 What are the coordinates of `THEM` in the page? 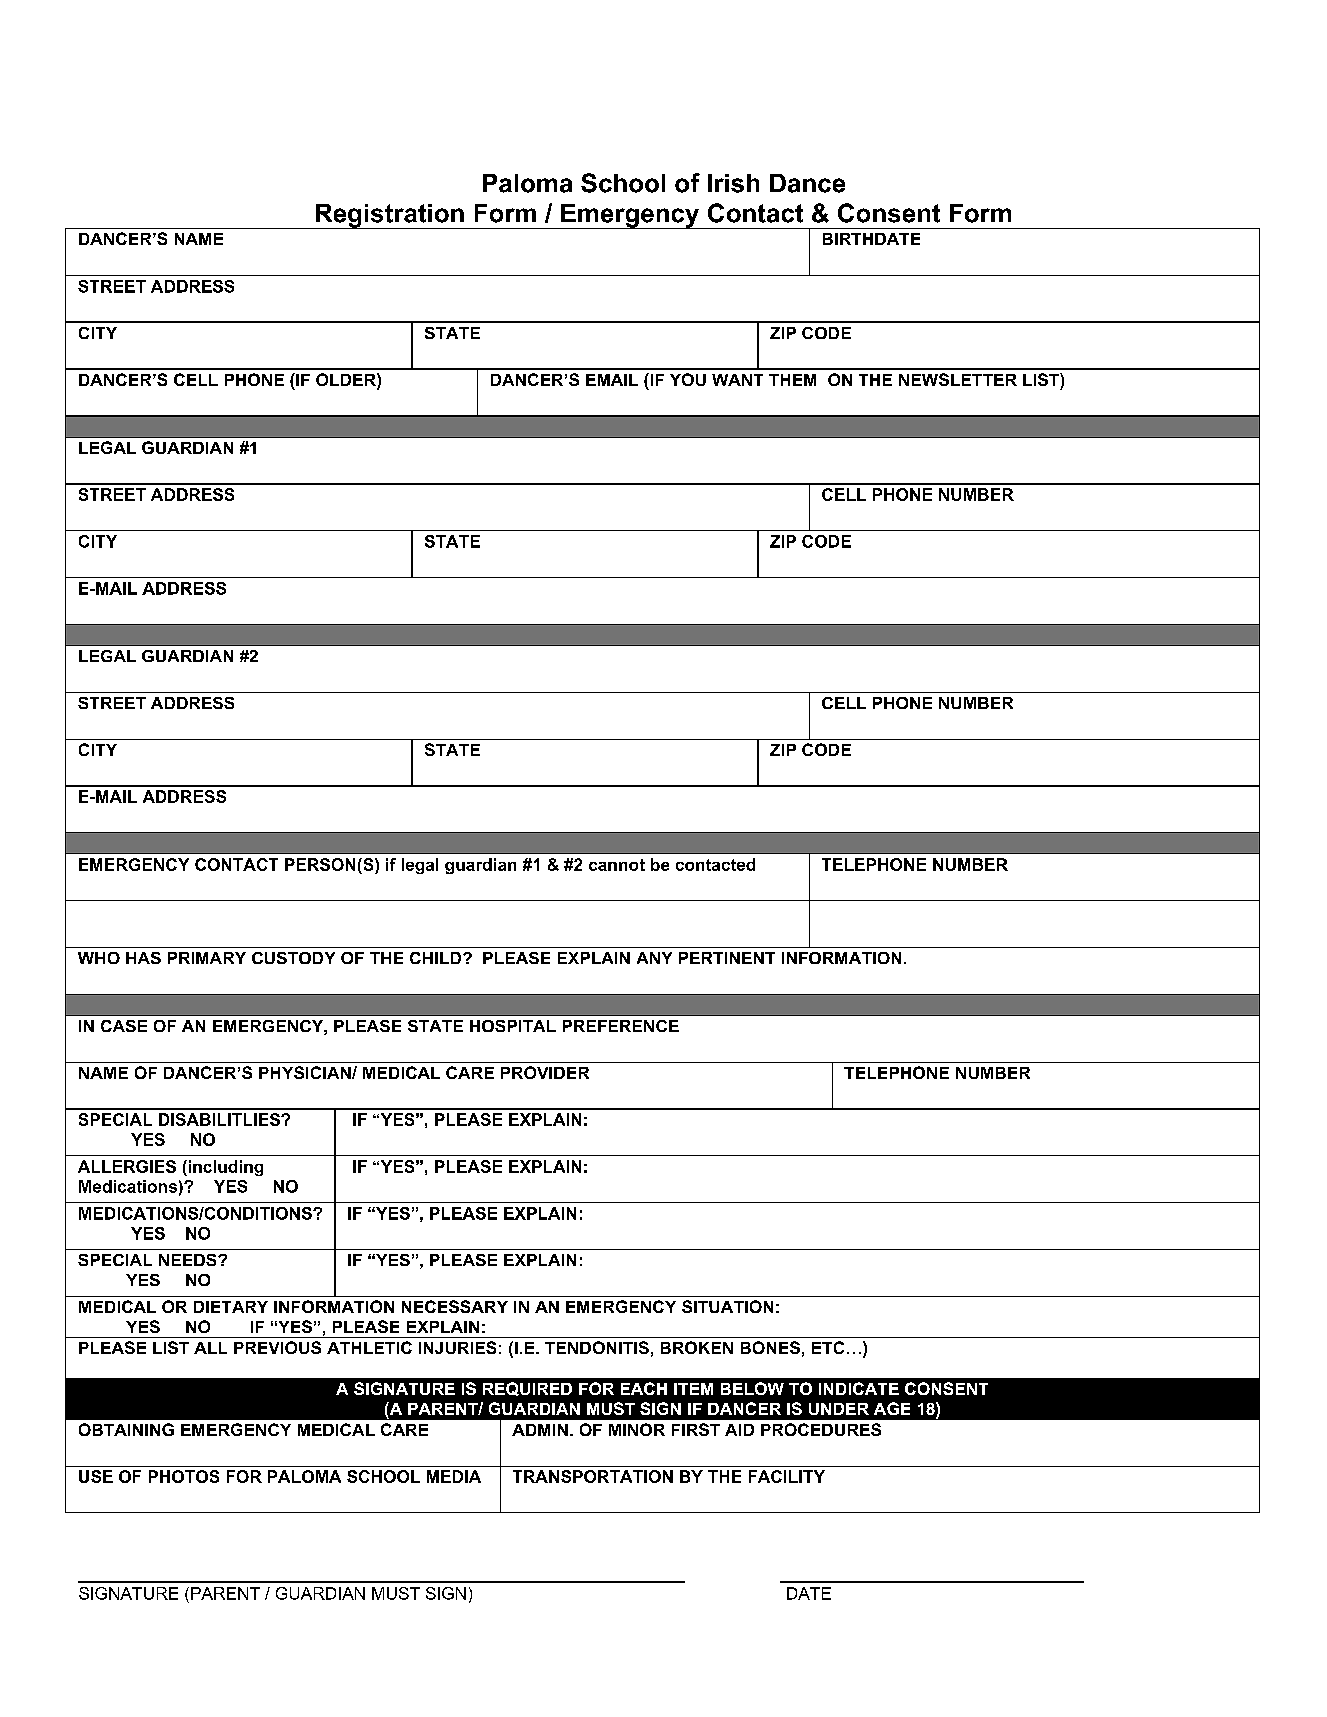 It's located at (792, 380).
